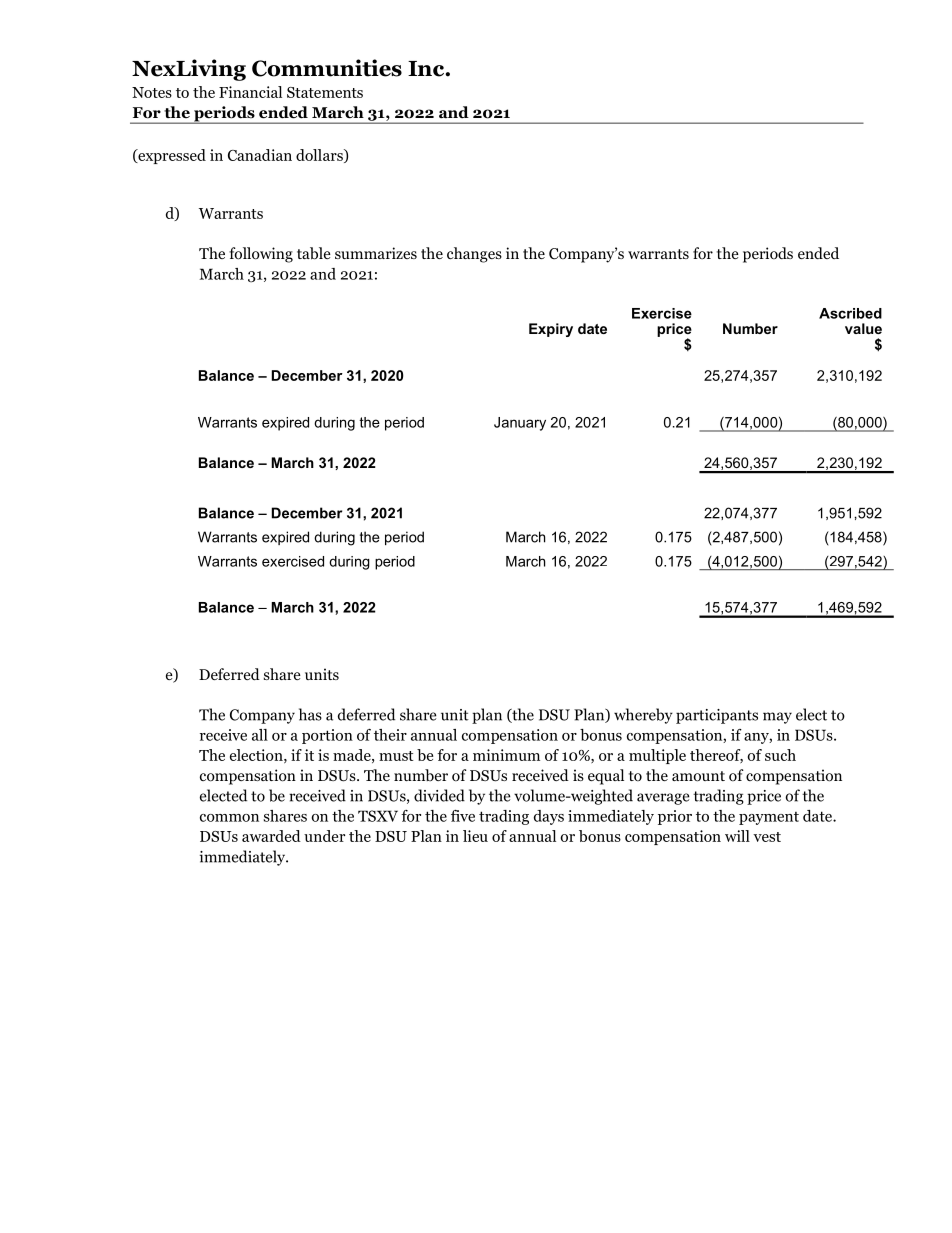 The width and height of the document is (952, 1233). Describe the element at coordinates (850, 313) in the document. I see `Ascribed` at that location.
